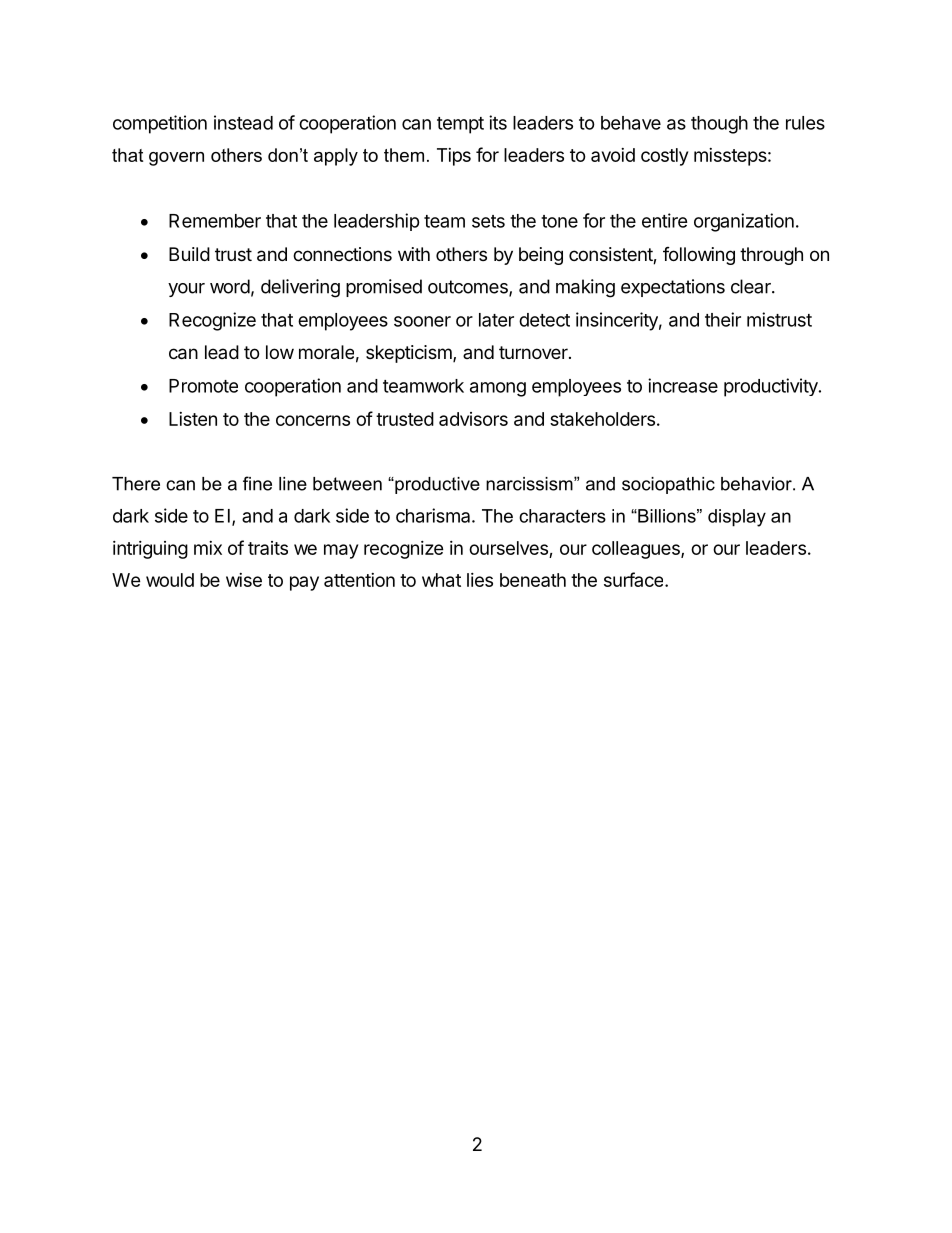 The width and height of the document is (952, 1233). Describe the element at coordinates (460, 125) in the document. I see `tempt` at that location.
